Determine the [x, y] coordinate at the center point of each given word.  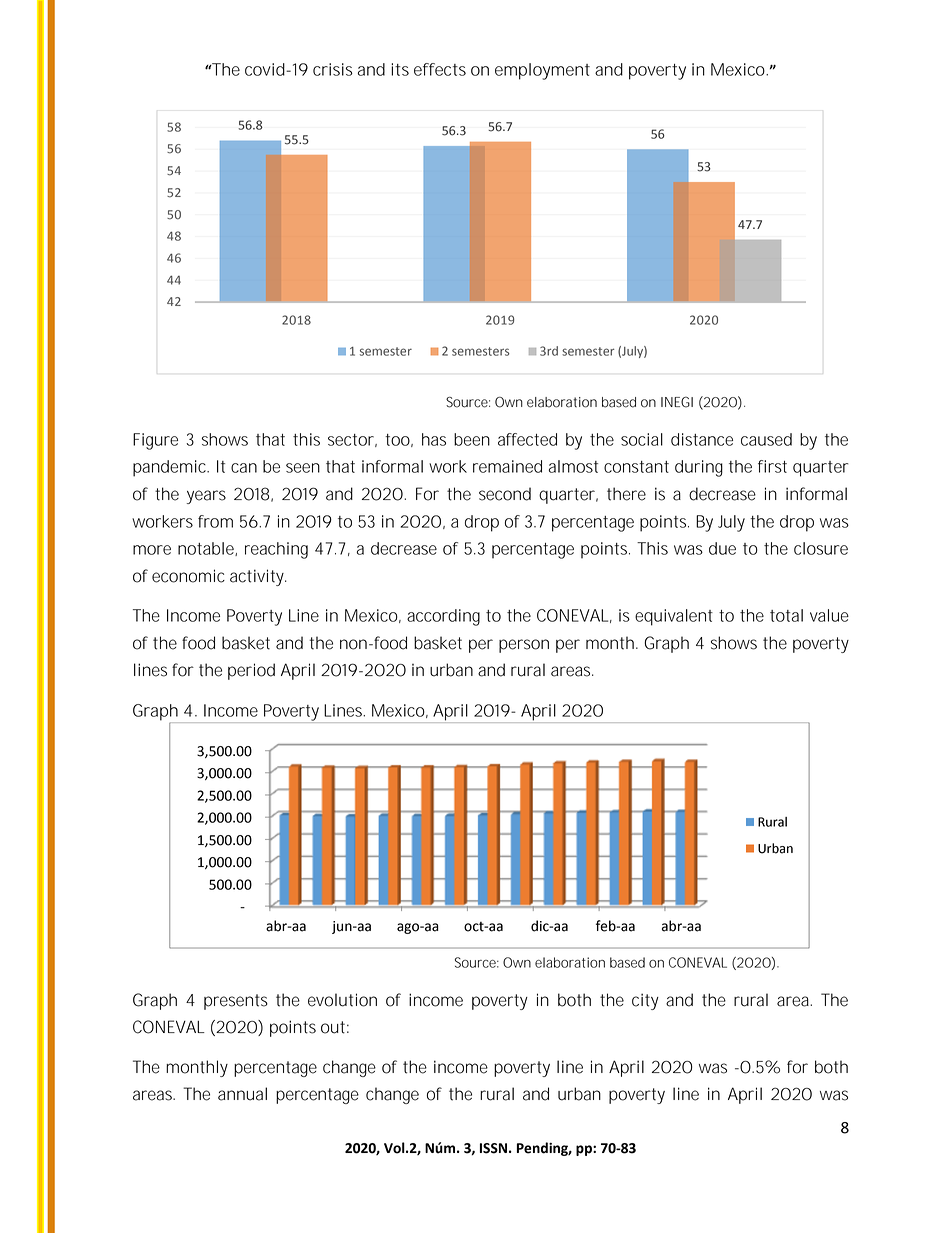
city [645, 1001]
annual [242, 1094]
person [524, 646]
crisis [333, 69]
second [505, 494]
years [206, 497]
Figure [155, 441]
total [786, 615]
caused [766, 439]
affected [527, 439]
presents [236, 1002]
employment [542, 71]
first [772, 466]
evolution [342, 1000]
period [251, 671]
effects [440, 69]
